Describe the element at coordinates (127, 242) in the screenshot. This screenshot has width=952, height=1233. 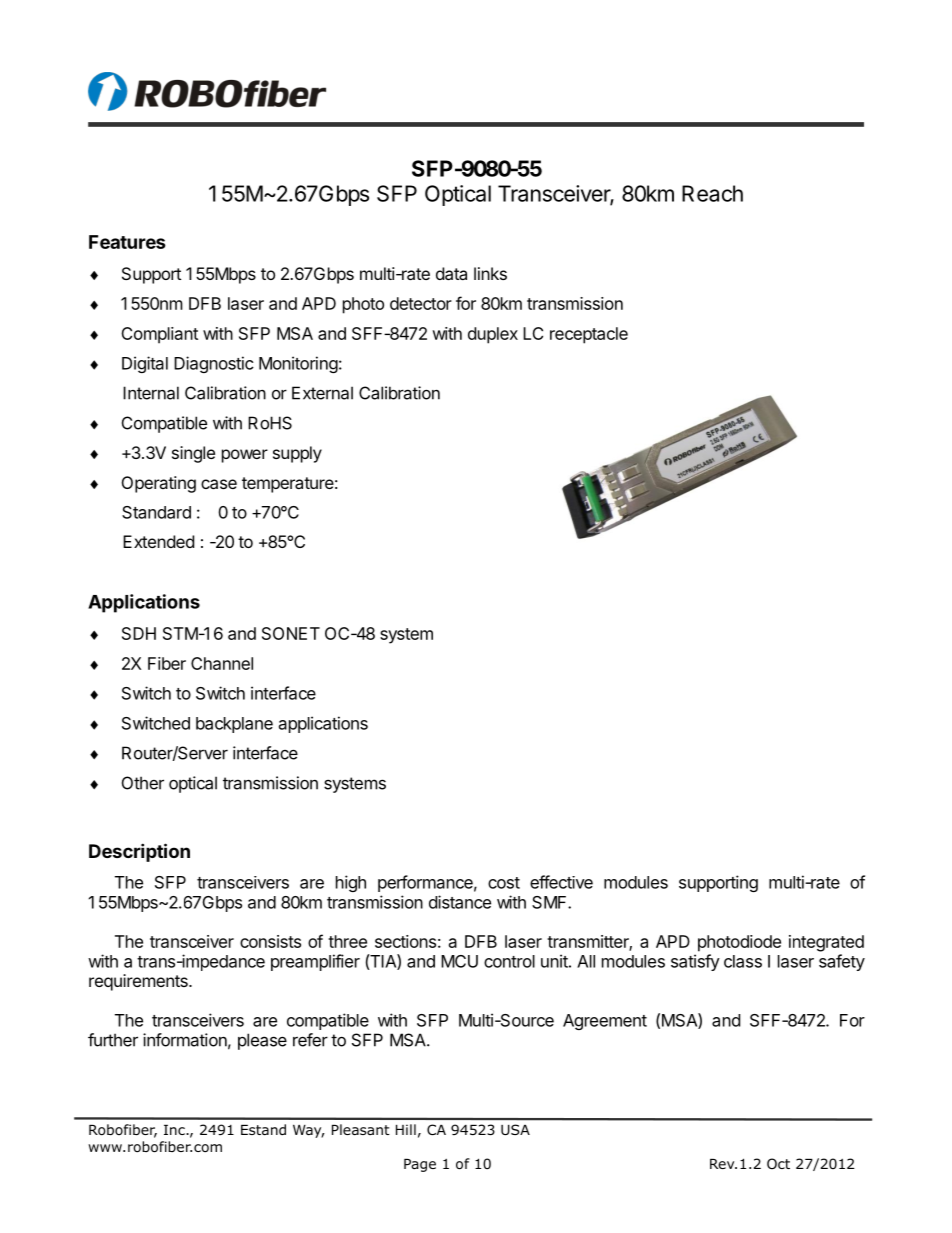
I see `Features` at that location.
